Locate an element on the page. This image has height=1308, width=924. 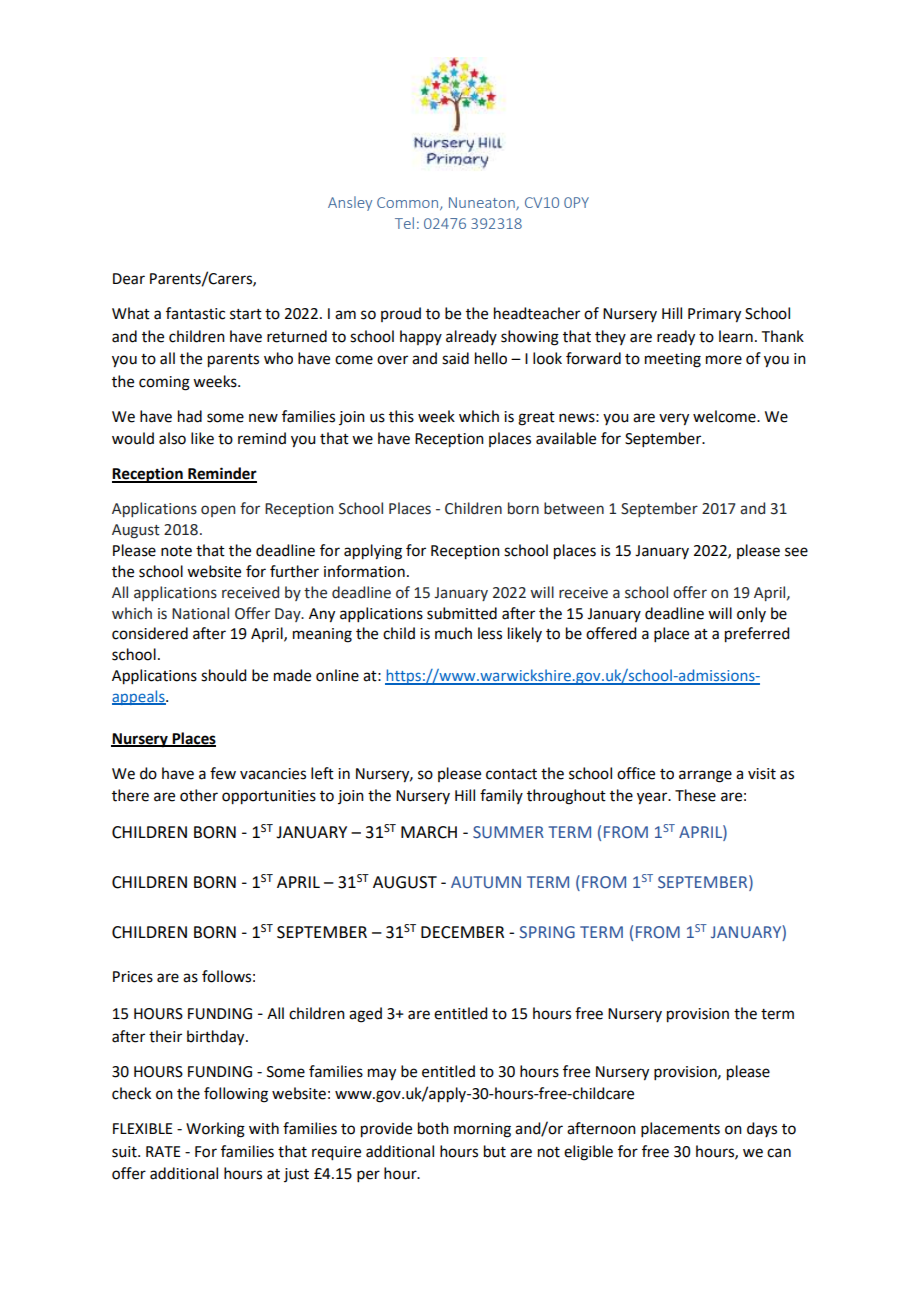
submitted is located at coordinates (462, 613).
